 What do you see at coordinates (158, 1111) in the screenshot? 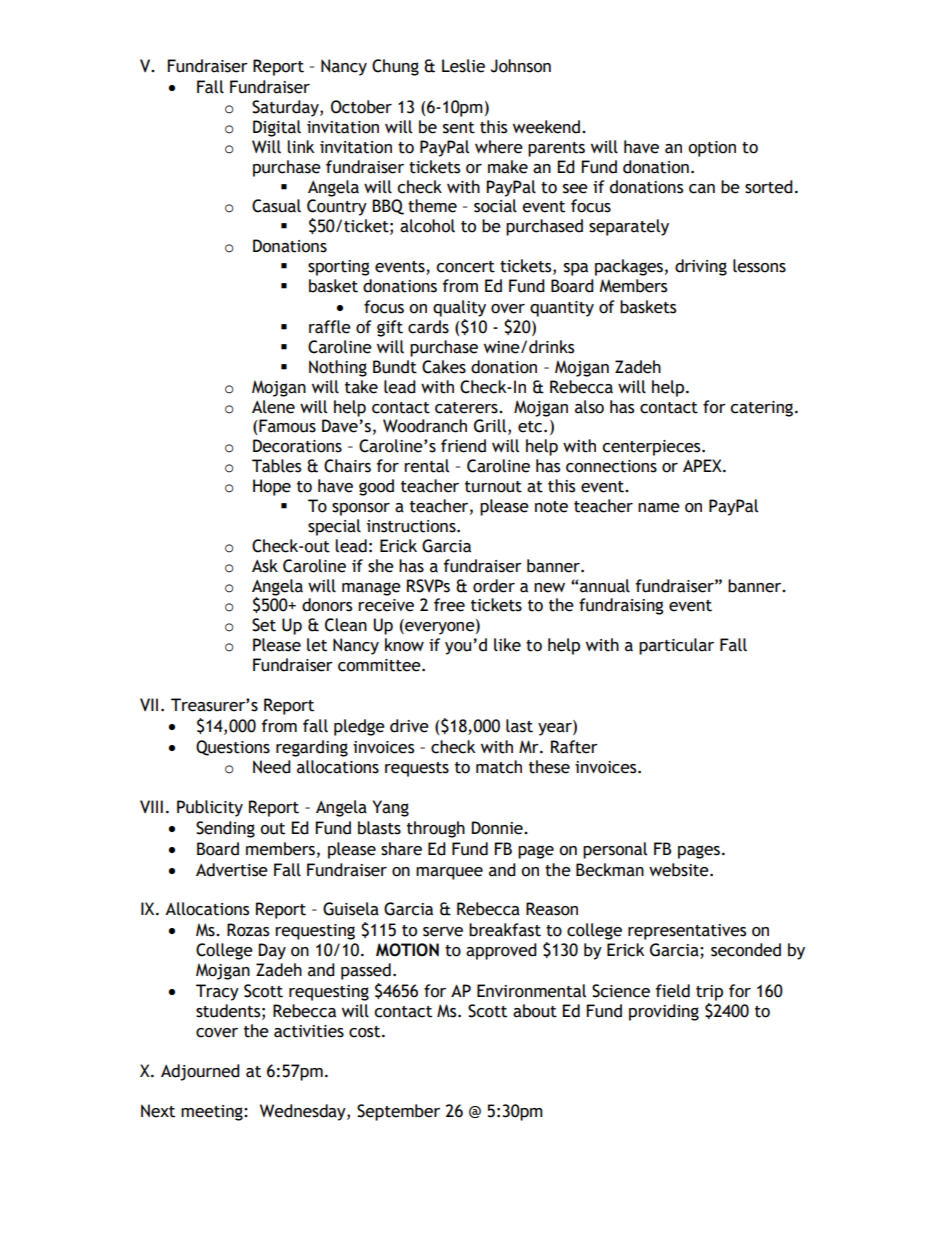
I see `Next` at bounding box center [158, 1111].
